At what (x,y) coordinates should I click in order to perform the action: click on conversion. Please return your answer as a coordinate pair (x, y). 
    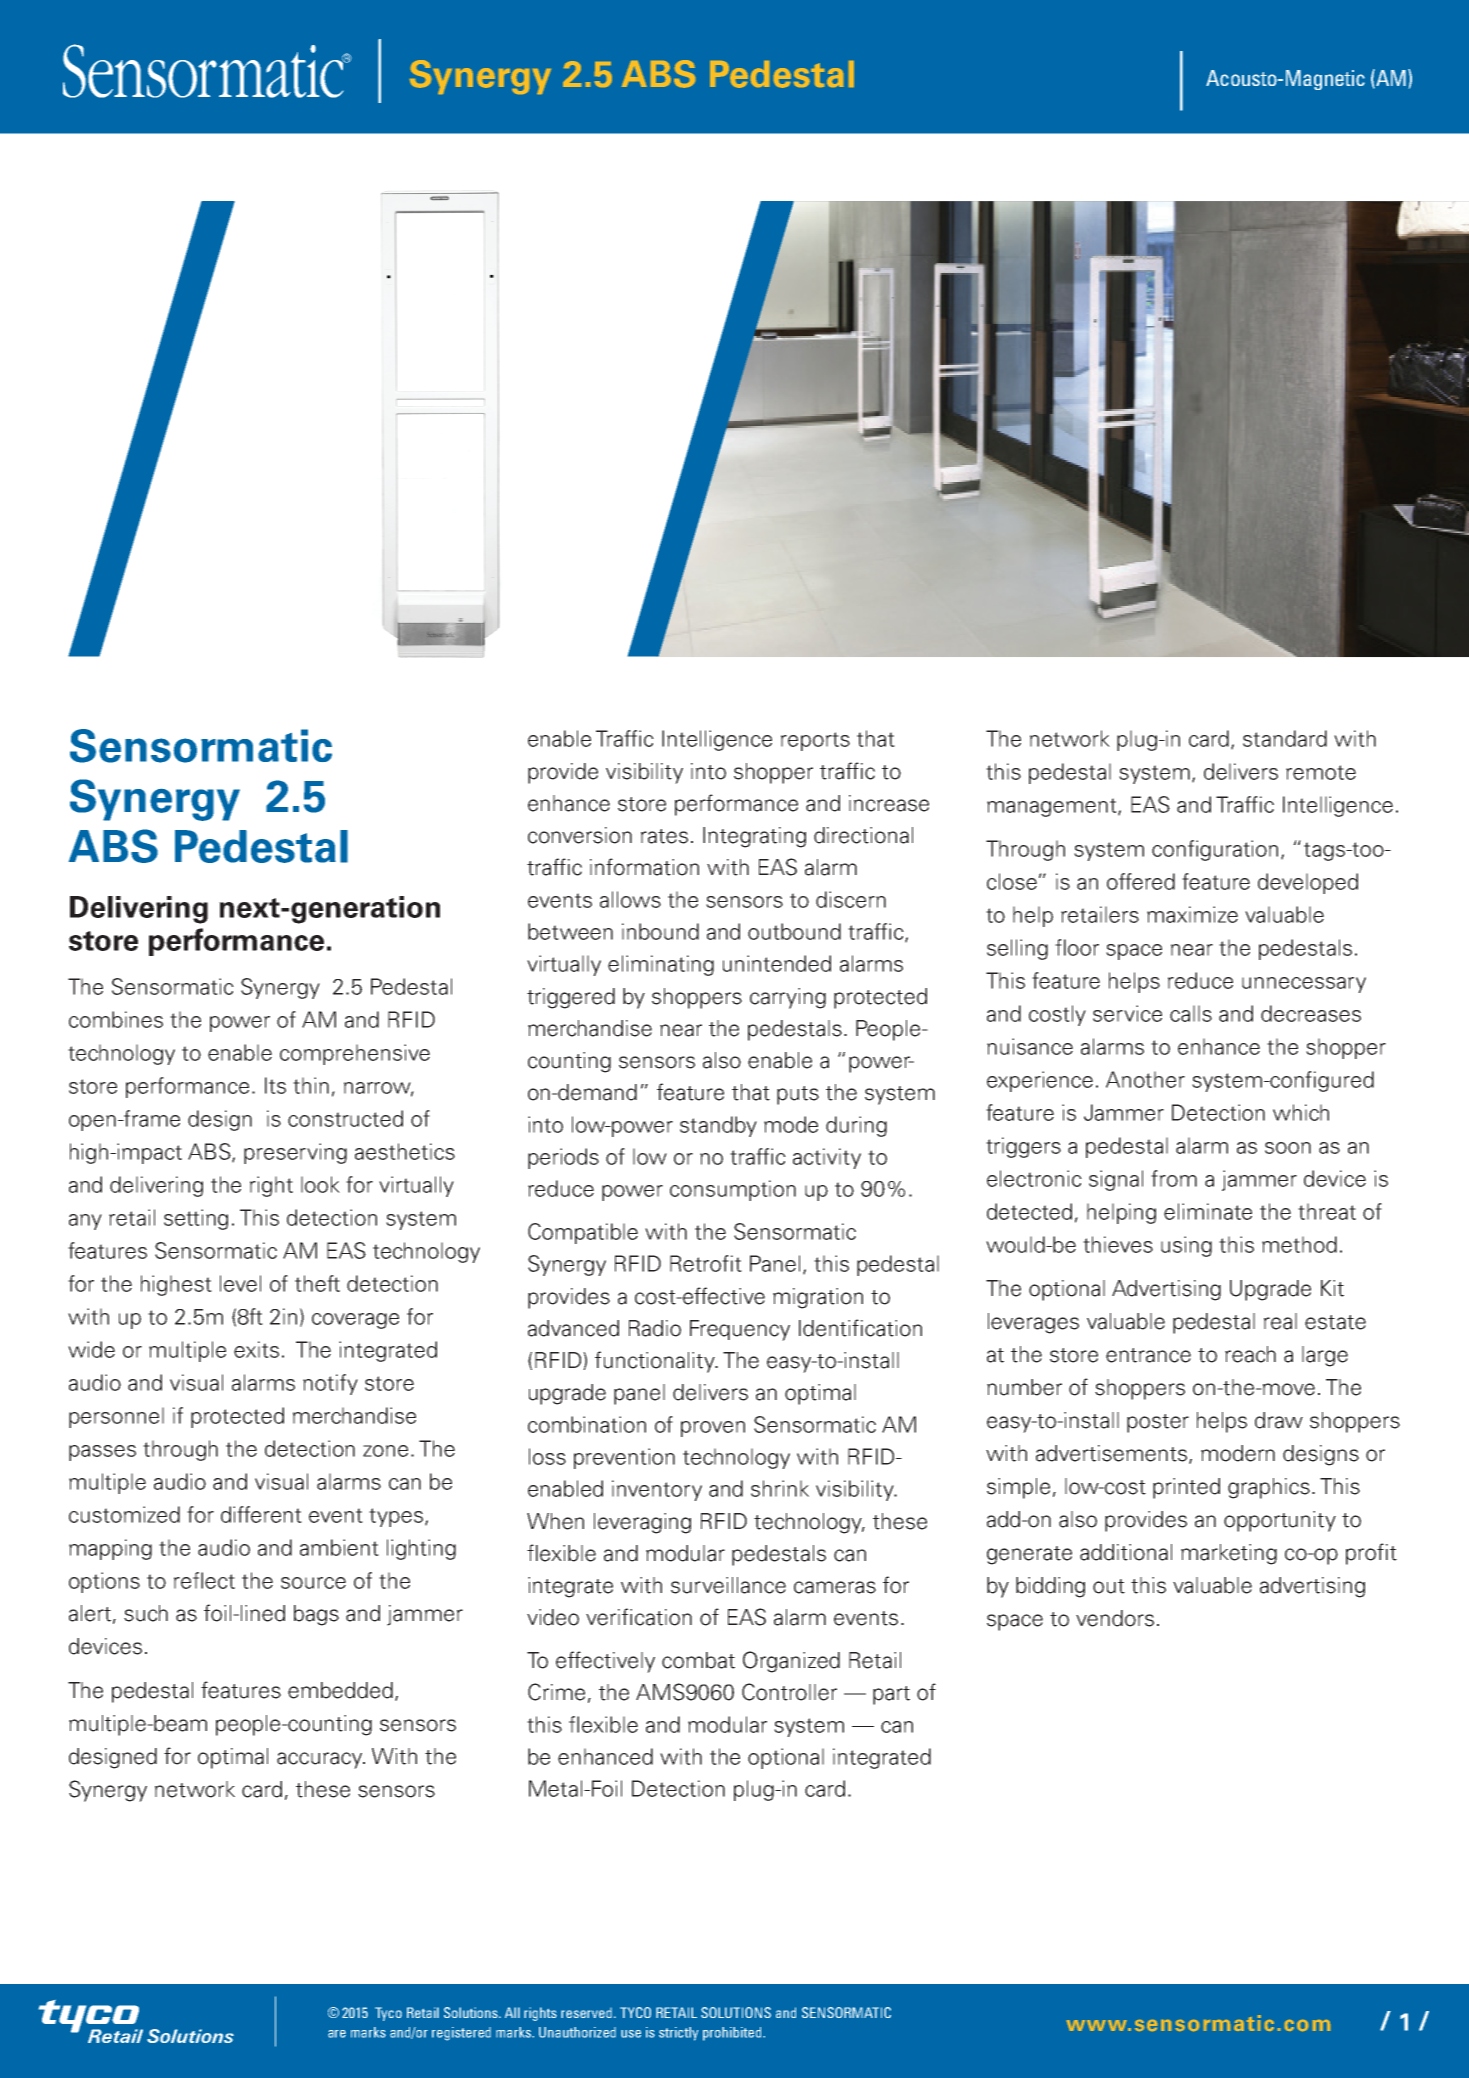
    Looking at the image, I should click on (580, 835).
